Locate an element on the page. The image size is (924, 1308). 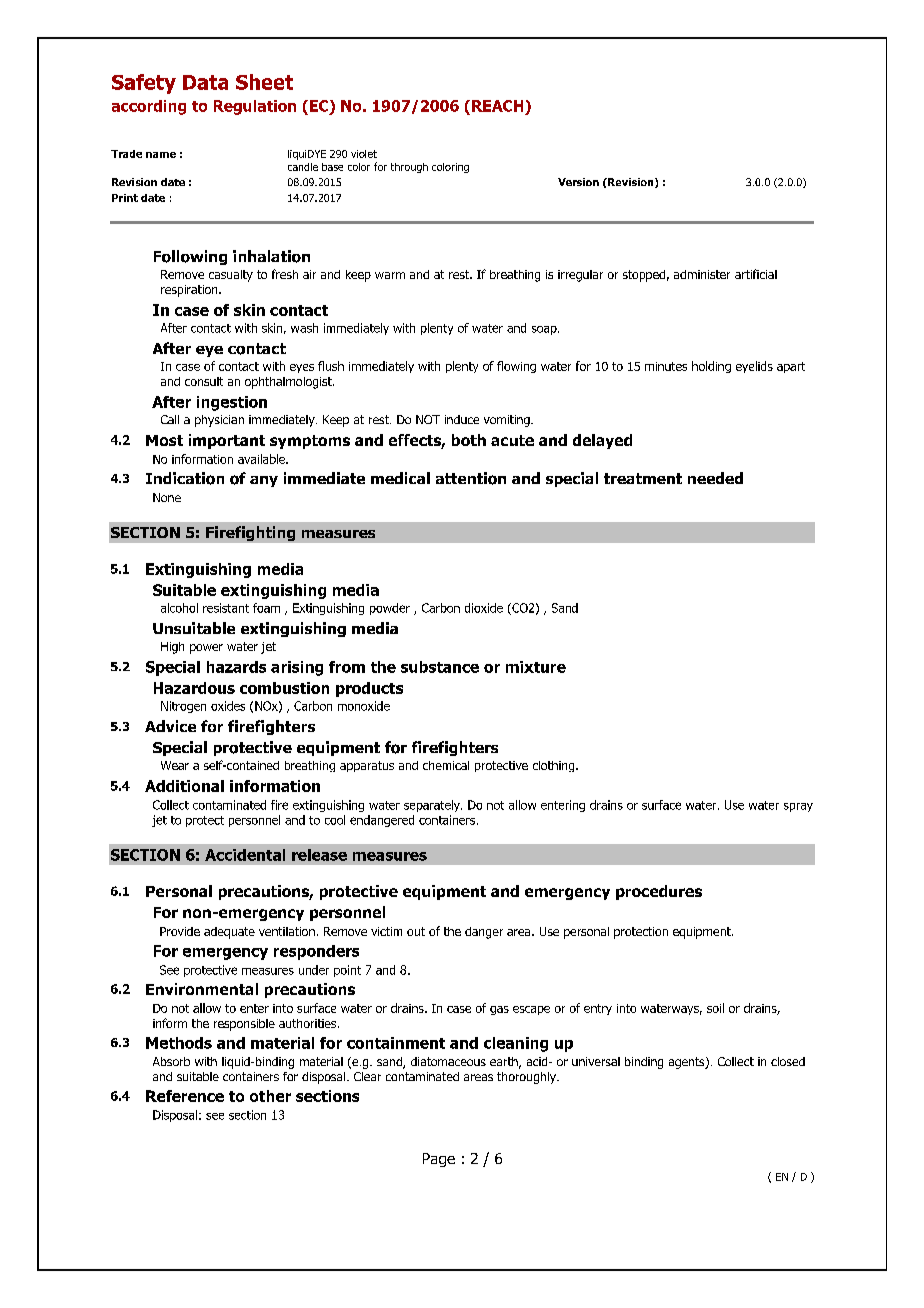
Data is located at coordinates (205, 82).
